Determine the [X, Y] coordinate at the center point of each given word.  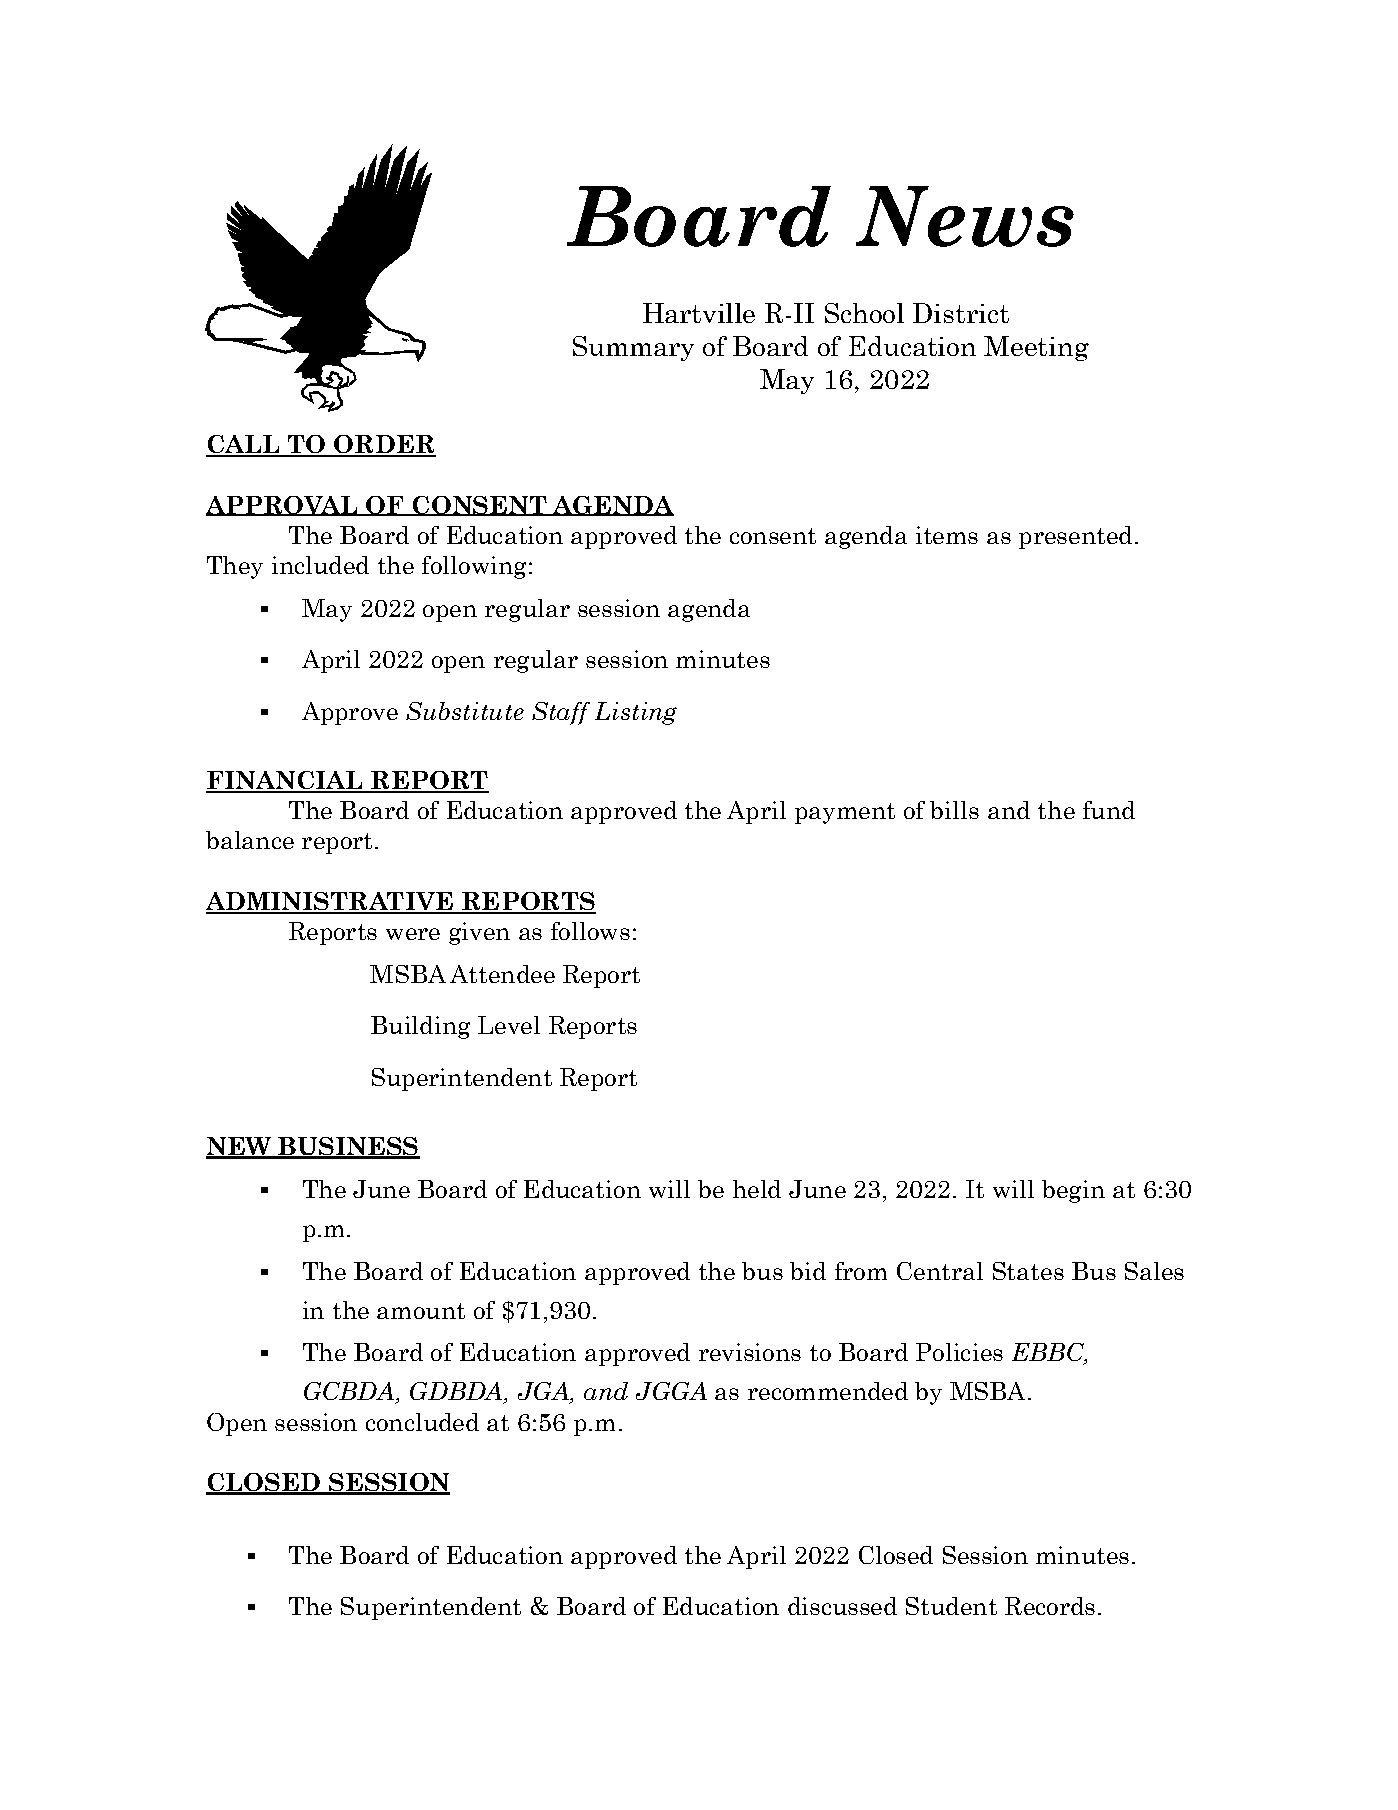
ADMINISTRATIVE [330, 902]
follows [590, 931]
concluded [422, 1422]
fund [1109, 810]
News [965, 216]
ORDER [384, 445]
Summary [633, 348]
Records [1050, 1606]
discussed [842, 1606]
